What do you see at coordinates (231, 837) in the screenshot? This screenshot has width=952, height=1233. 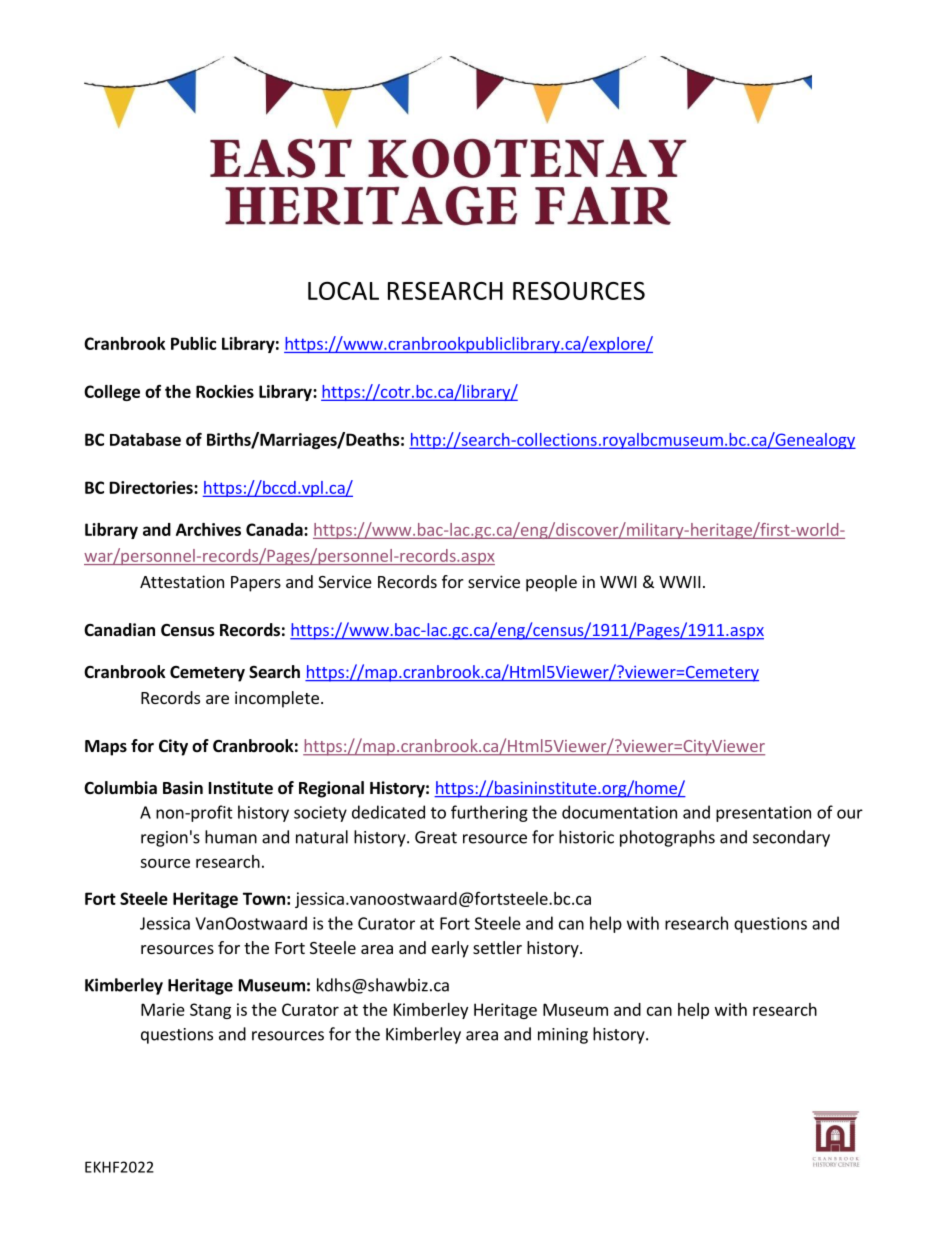 I see `human` at bounding box center [231, 837].
